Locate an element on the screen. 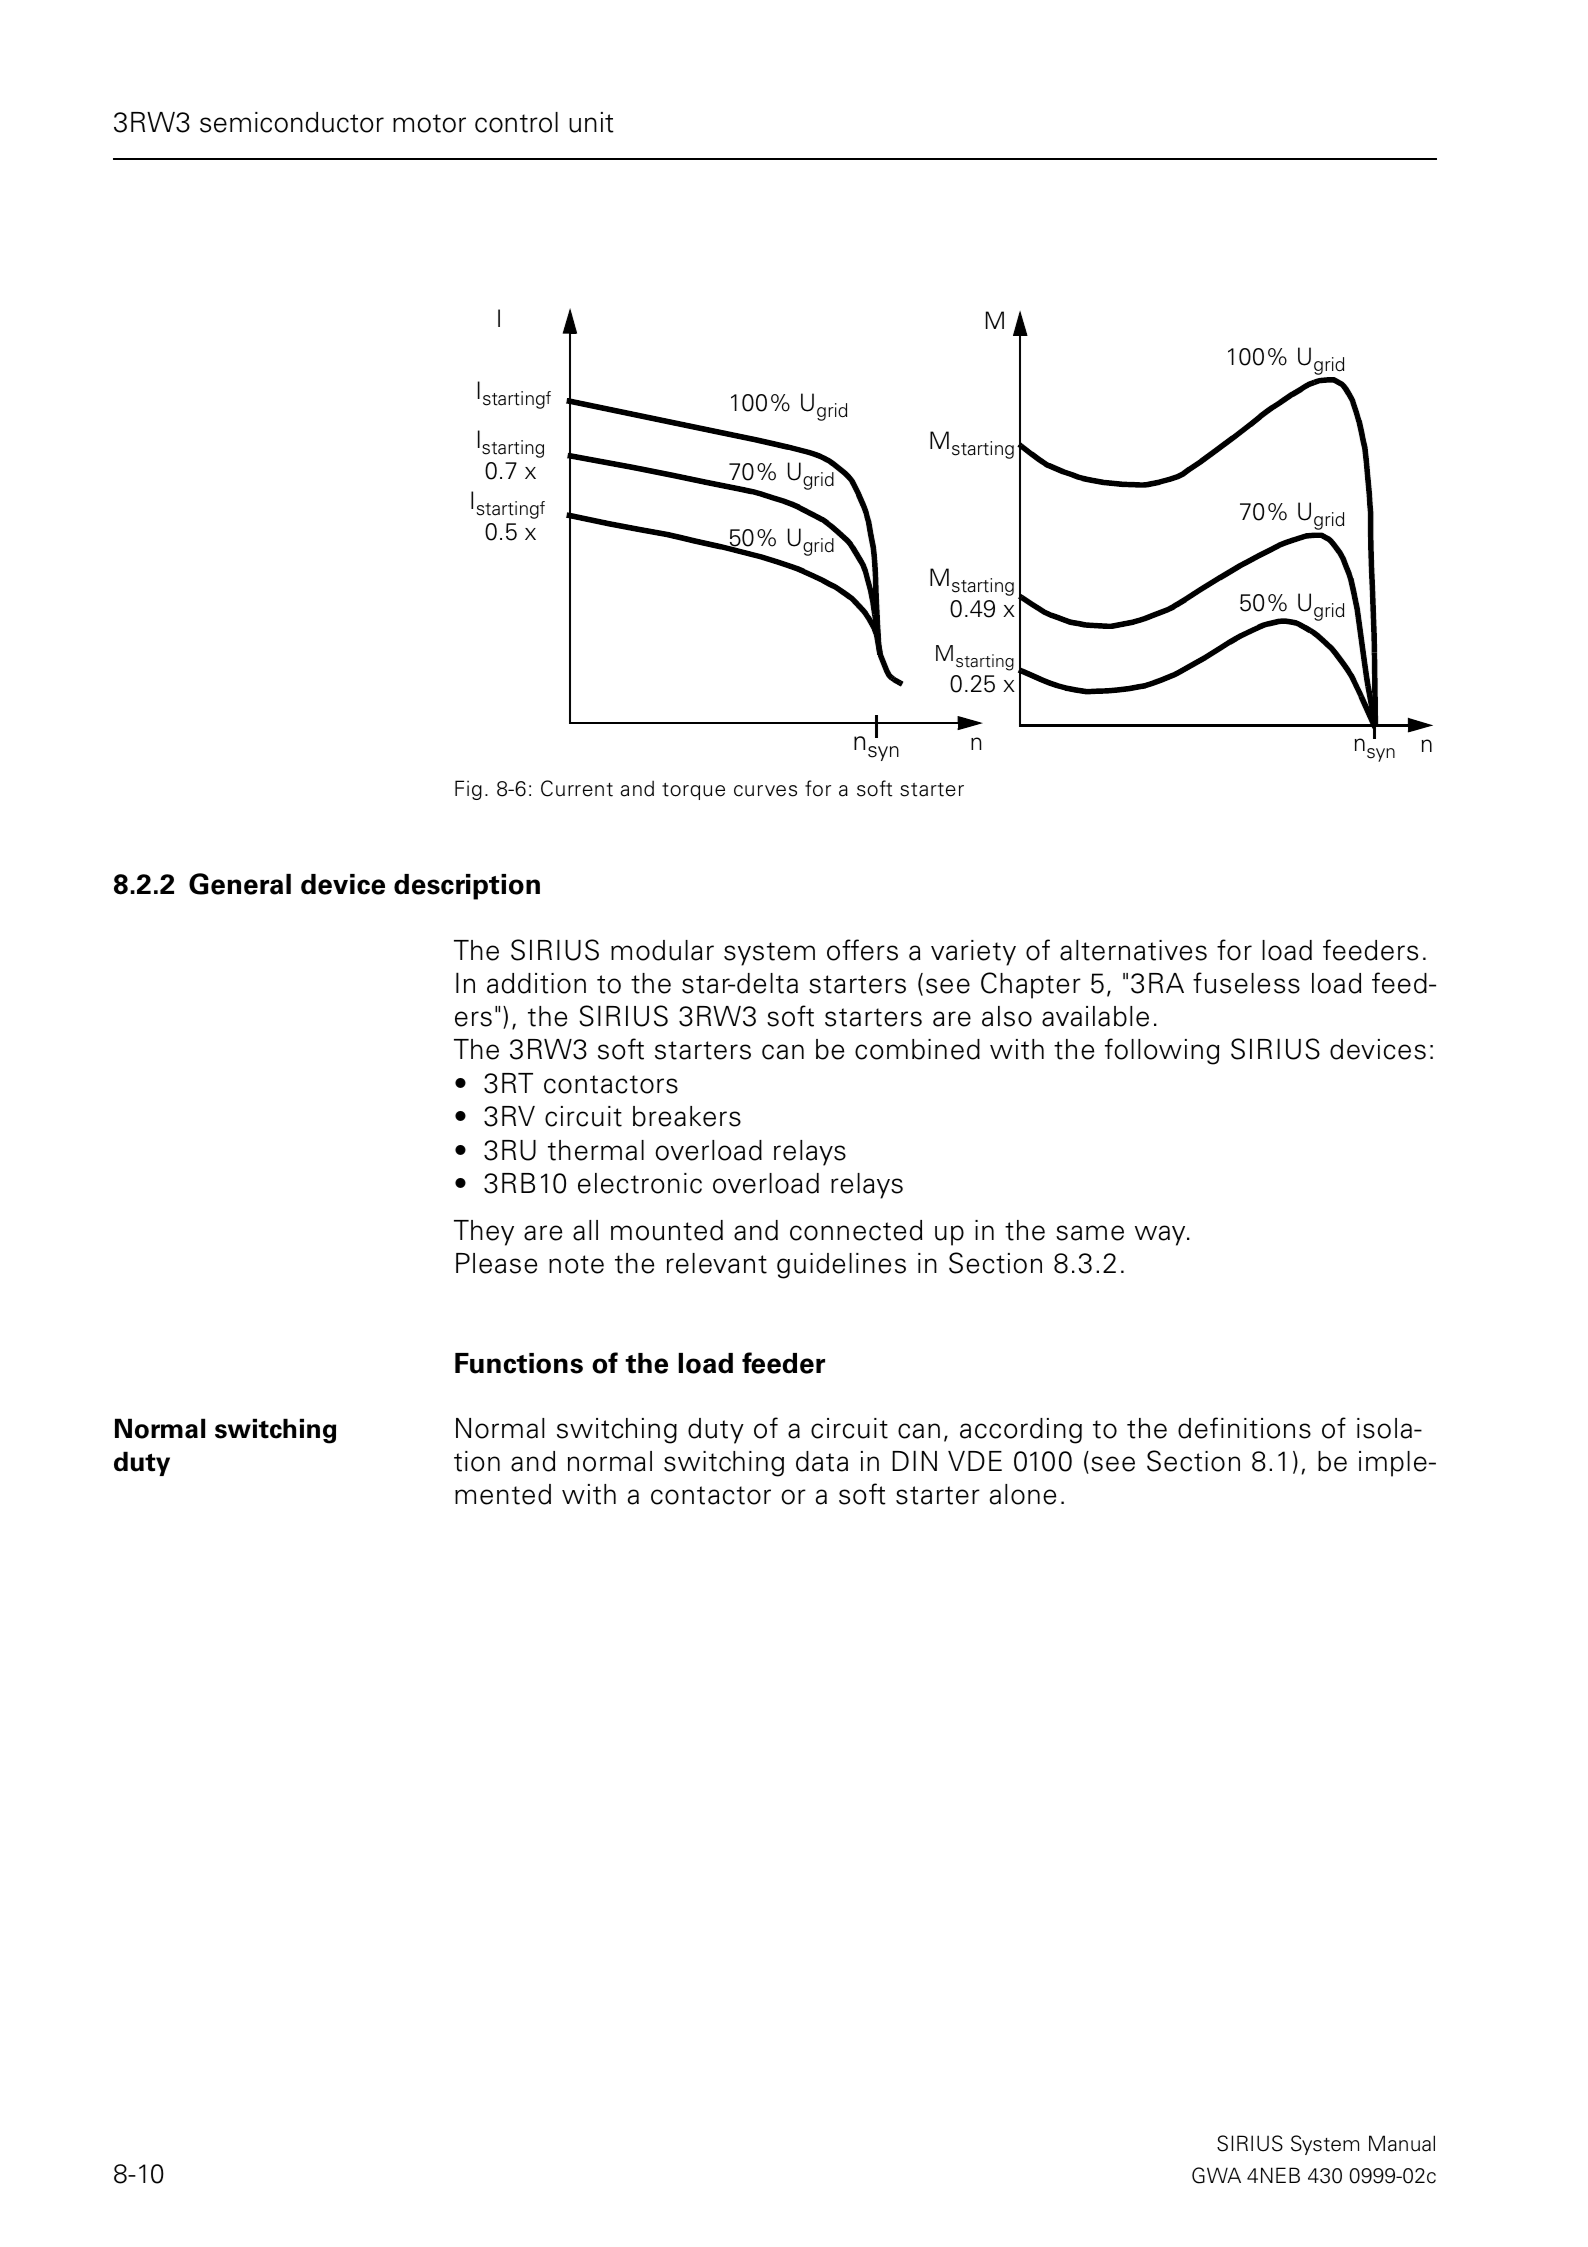 This screenshot has width=1588, height=2247. alternatives is located at coordinates (1133, 950).
